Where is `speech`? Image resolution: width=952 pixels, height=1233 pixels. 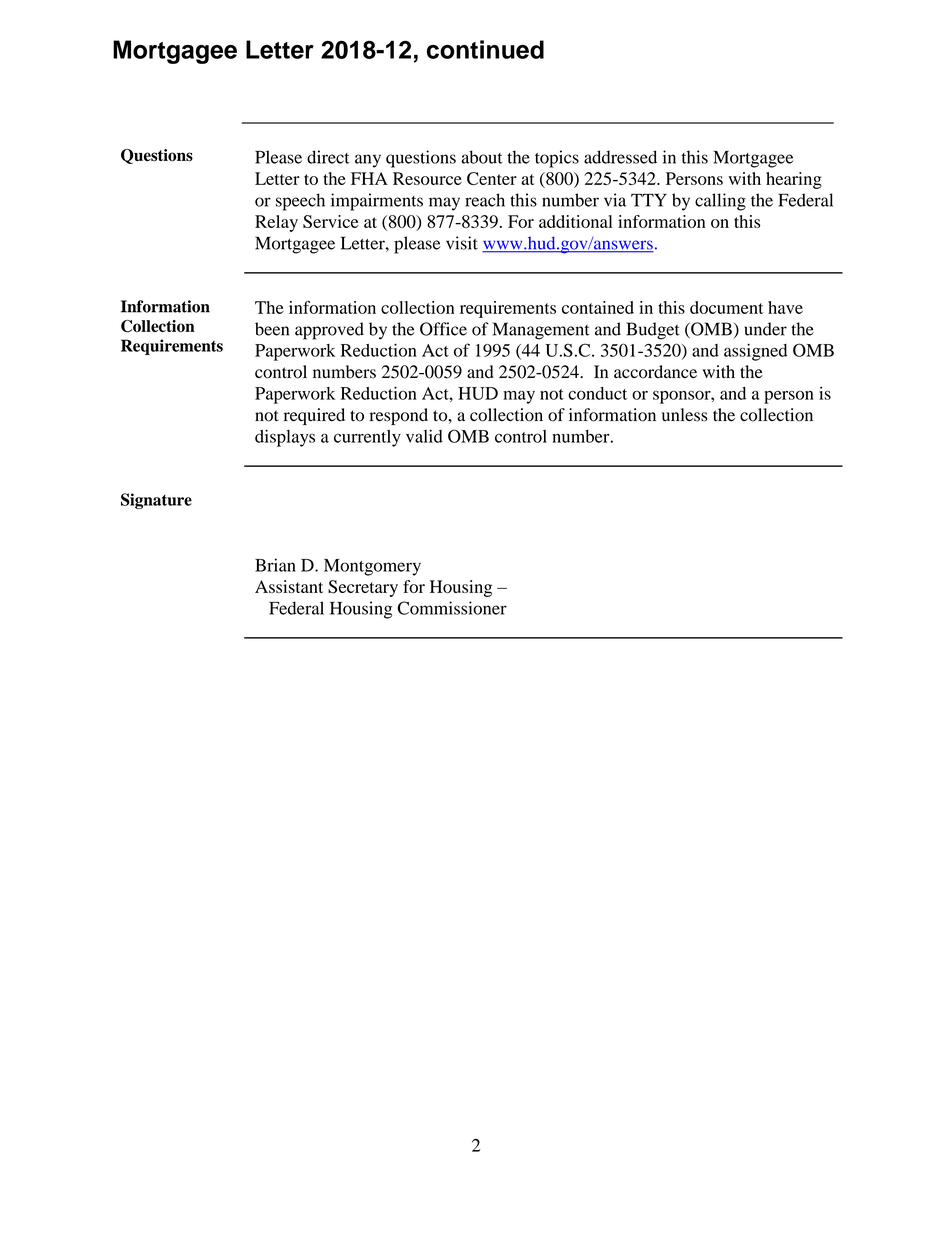 speech is located at coordinates (300, 202).
